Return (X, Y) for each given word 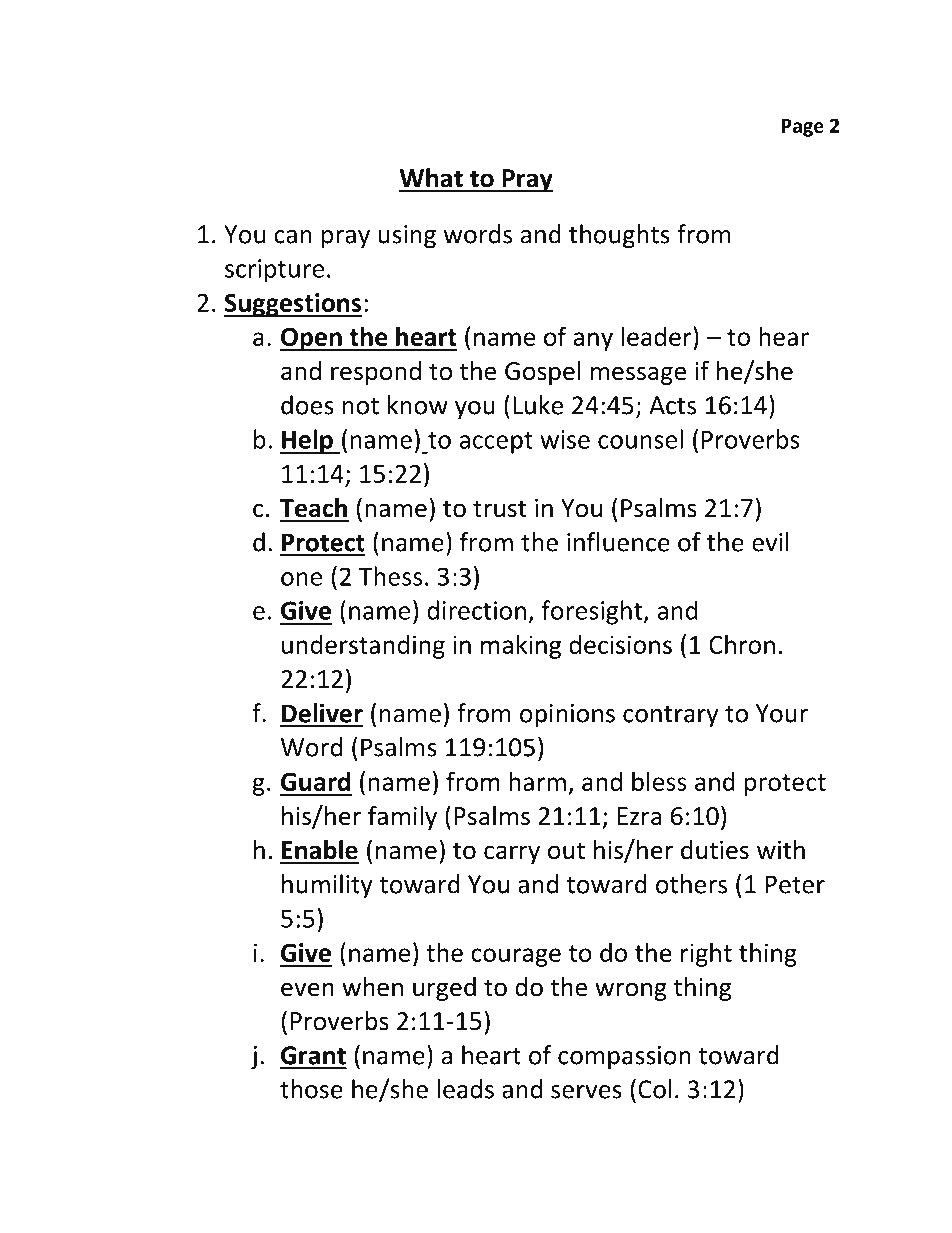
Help (307, 441)
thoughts (619, 236)
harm (537, 781)
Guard (315, 781)
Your (782, 713)
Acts (672, 405)
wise (565, 439)
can (293, 237)
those (311, 1089)
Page (803, 128)
